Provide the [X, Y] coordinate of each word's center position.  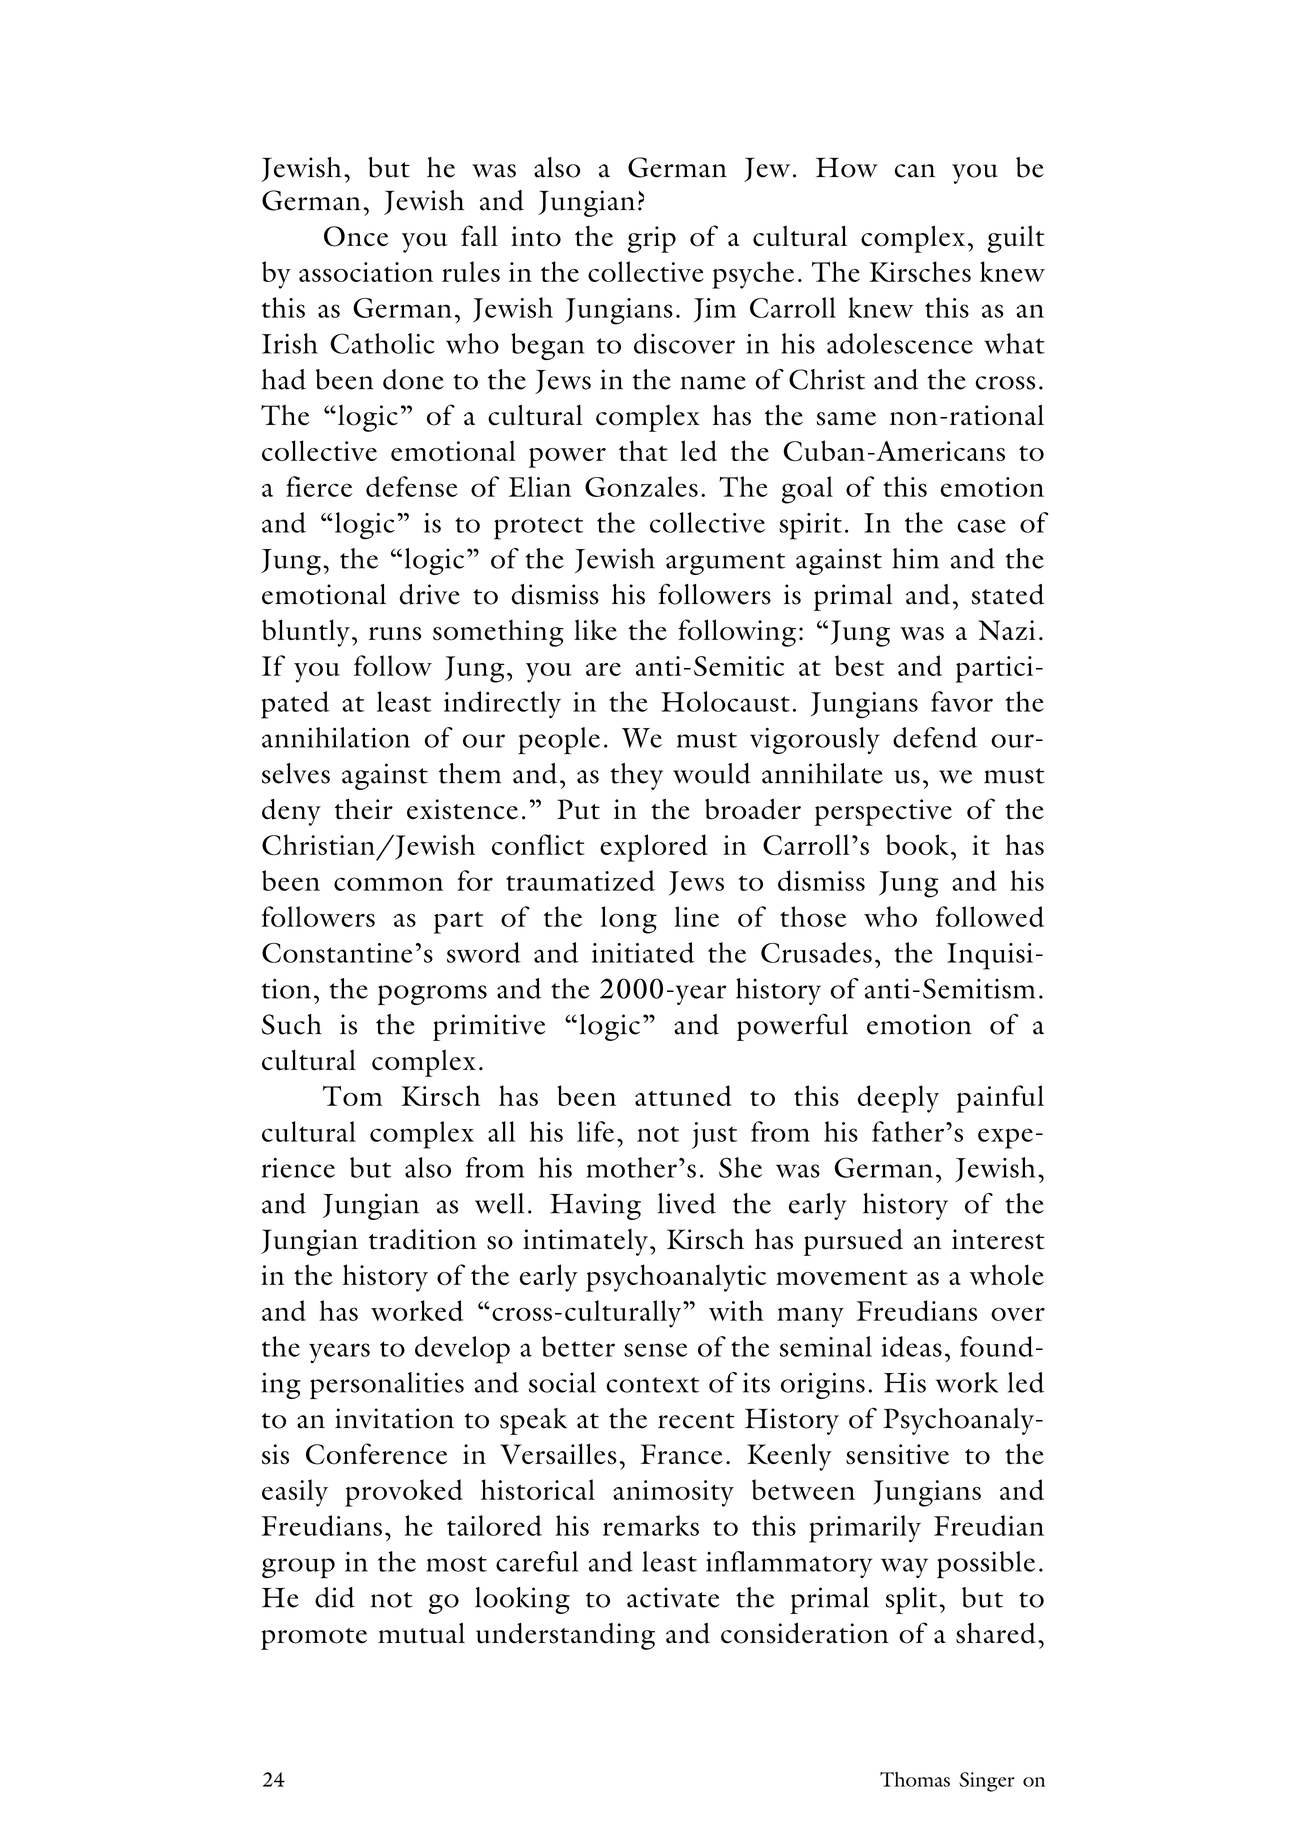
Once [356, 236]
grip [652, 239]
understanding [565, 1636]
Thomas [915, 1779]
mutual [421, 1633]
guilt [1016, 239]
